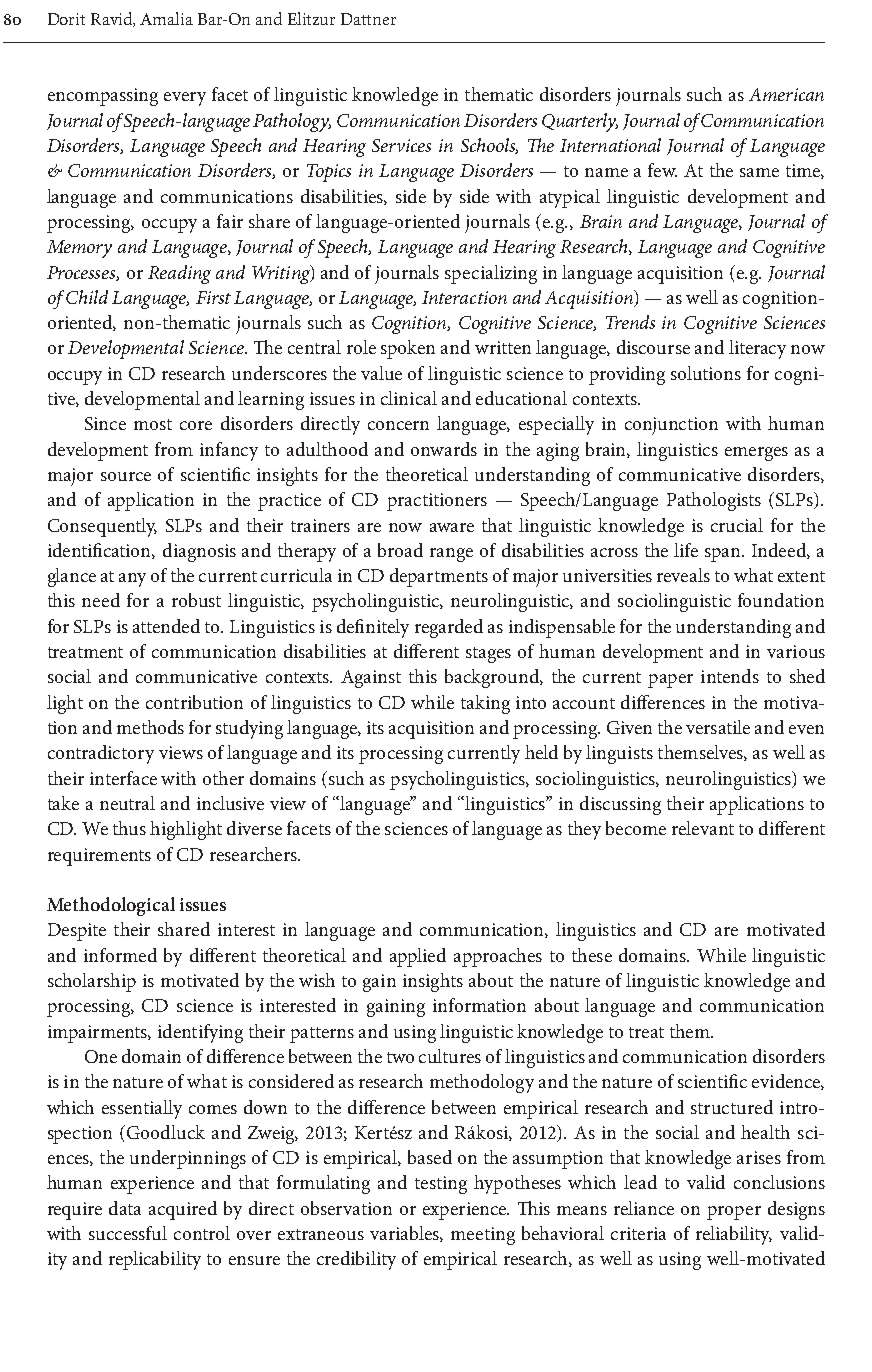 The width and height of the document is (872, 1372). What do you see at coordinates (166, 626) in the document?
I see `attended` at bounding box center [166, 626].
